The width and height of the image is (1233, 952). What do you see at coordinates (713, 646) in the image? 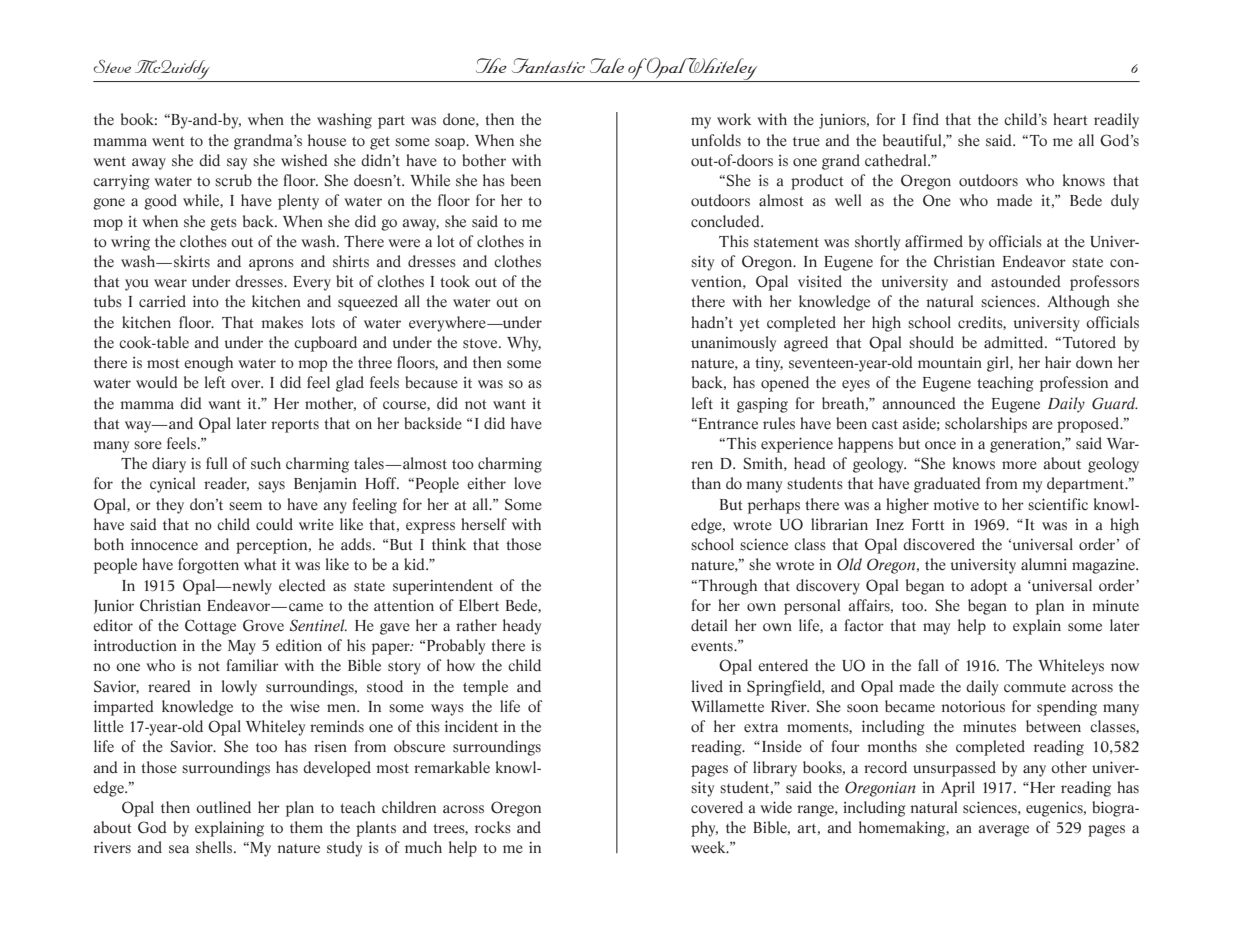
I see `events` at bounding box center [713, 646].
